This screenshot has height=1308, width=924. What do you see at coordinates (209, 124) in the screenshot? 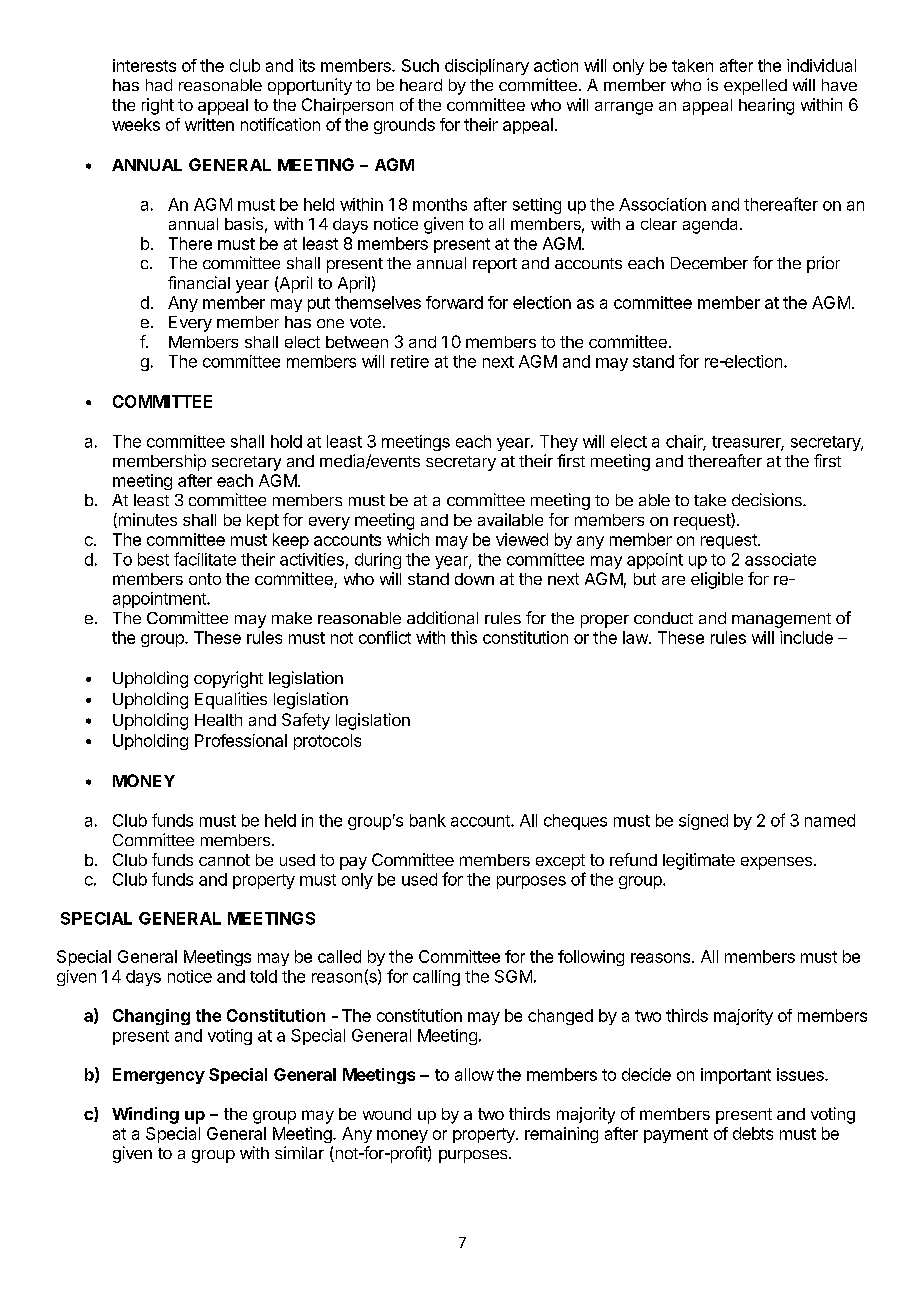
I see `written` at bounding box center [209, 124].
